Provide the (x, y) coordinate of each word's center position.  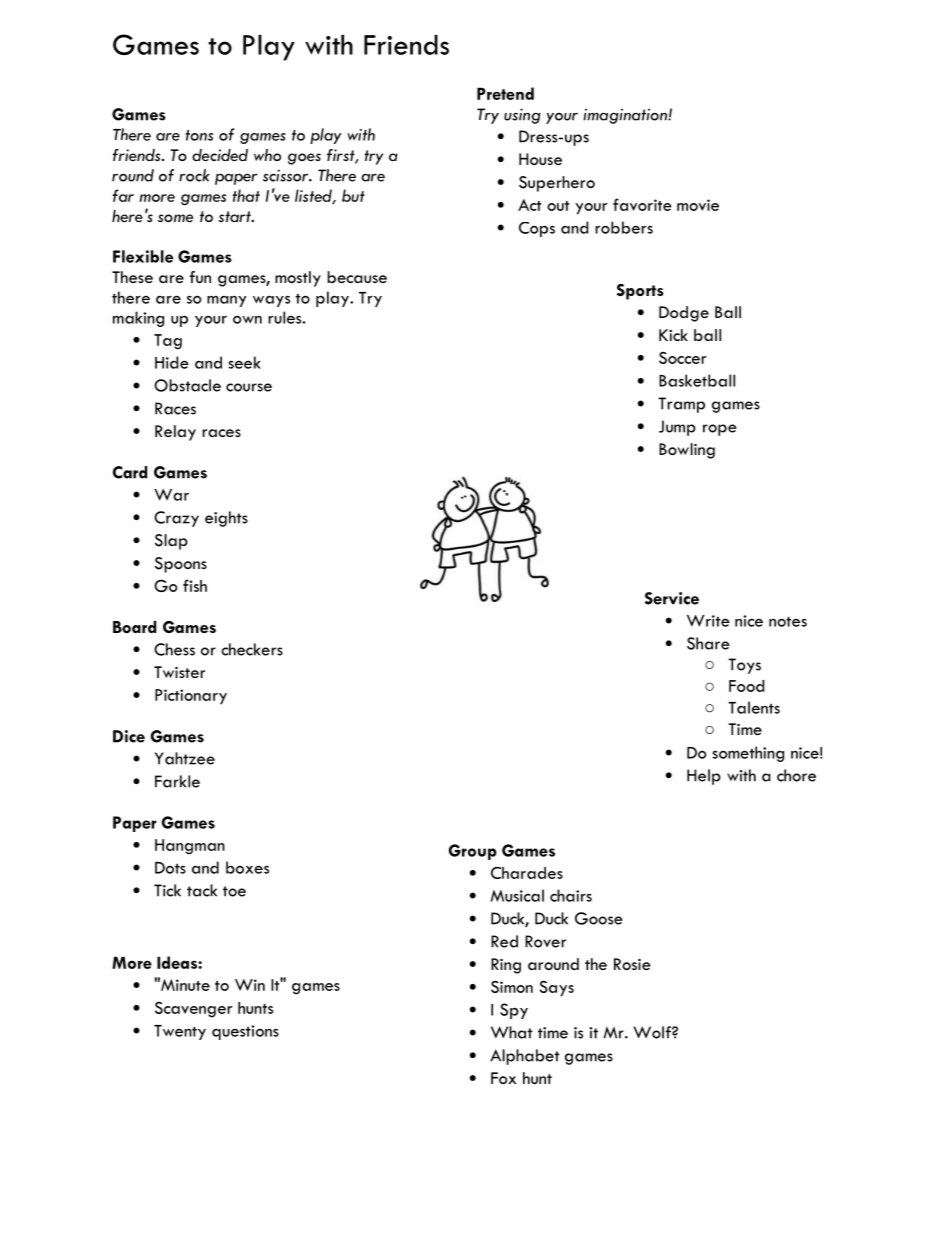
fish (195, 585)
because (357, 277)
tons (199, 135)
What (512, 1032)
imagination (626, 116)
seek (244, 362)
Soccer (682, 358)
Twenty (180, 1032)
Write (708, 621)
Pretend (505, 93)
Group (473, 852)
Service (672, 598)
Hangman (190, 847)
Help (704, 777)
